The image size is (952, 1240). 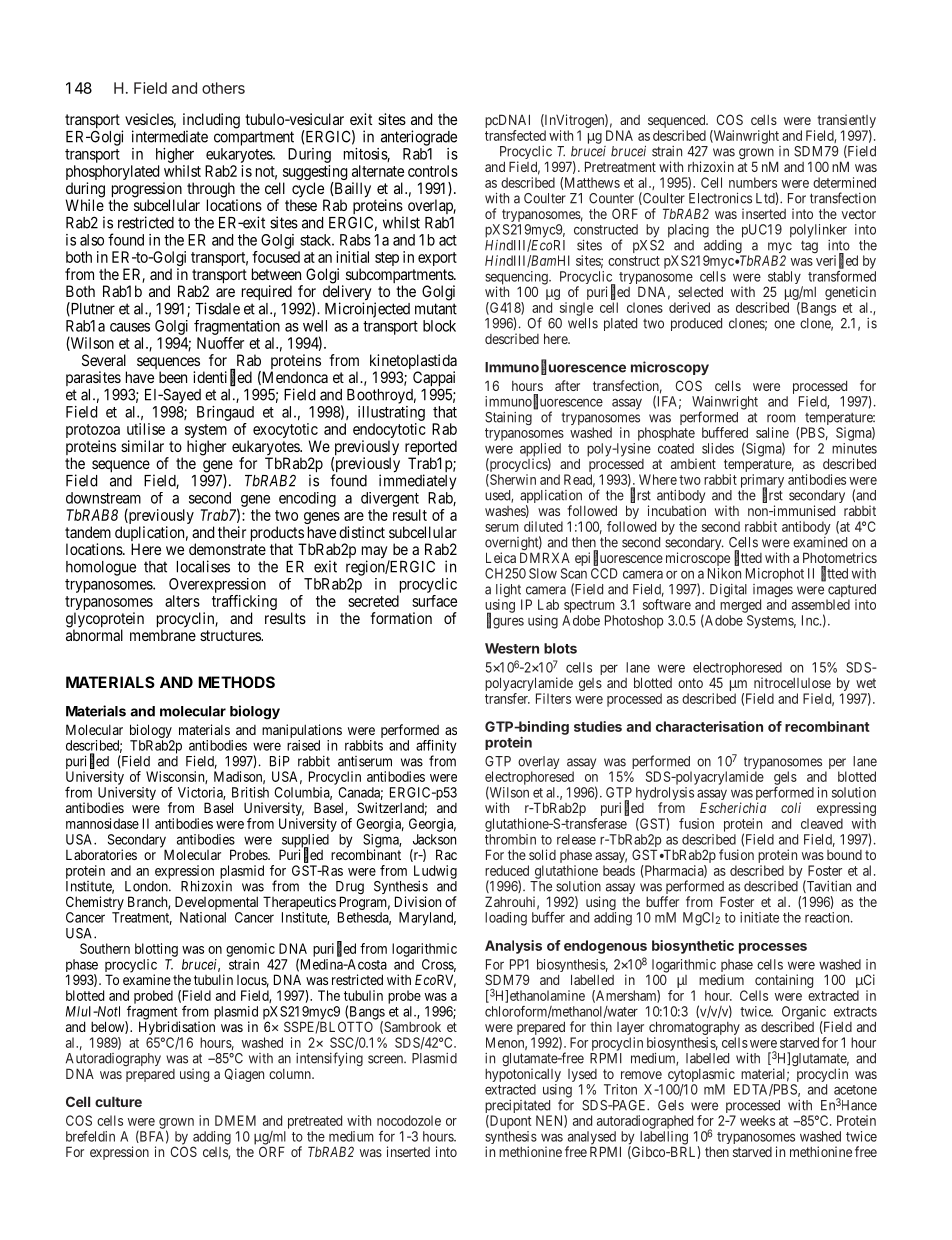 I want to click on surface, so click(x=434, y=601).
